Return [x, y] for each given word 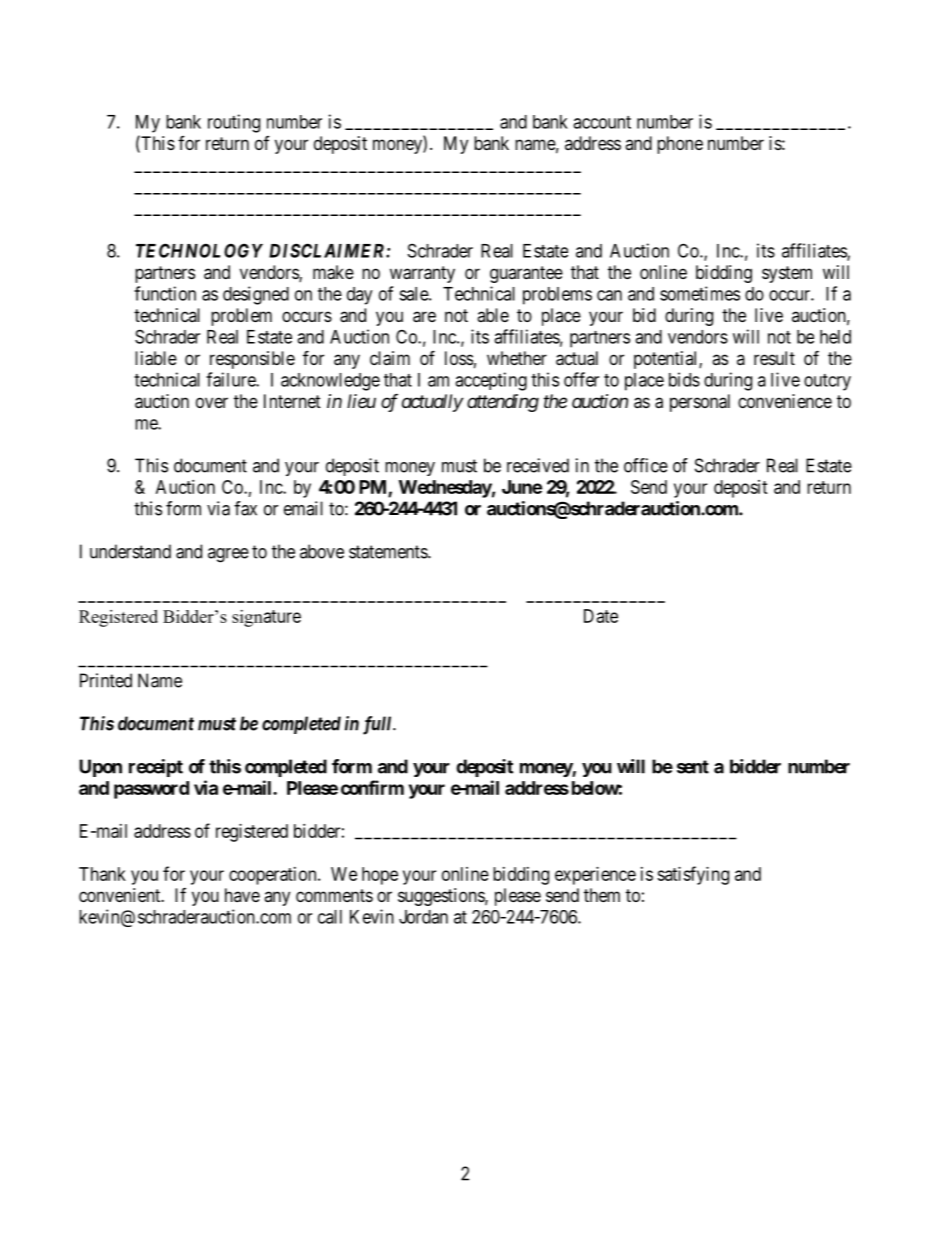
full [378, 725]
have [242, 895]
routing [234, 123]
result [774, 358]
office [646, 465]
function [165, 293]
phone [680, 145]
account [602, 122]
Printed [106, 680]
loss [459, 358]
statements [389, 552]
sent [693, 767]
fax [245, 508]
